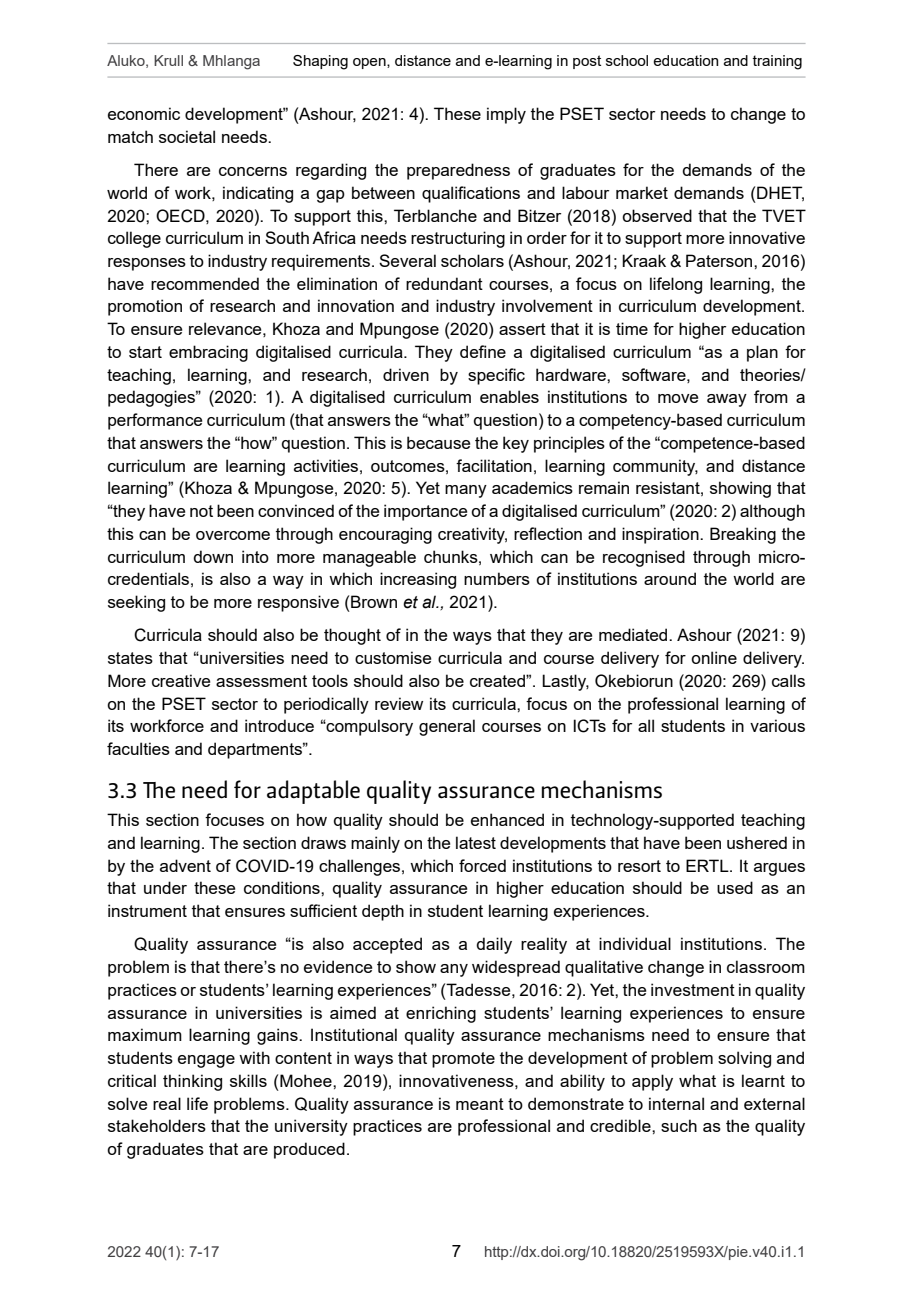 This document has width=913, height=1316. Describe the element at coordinates (777, 725) in the document. I see `various` at that location.
